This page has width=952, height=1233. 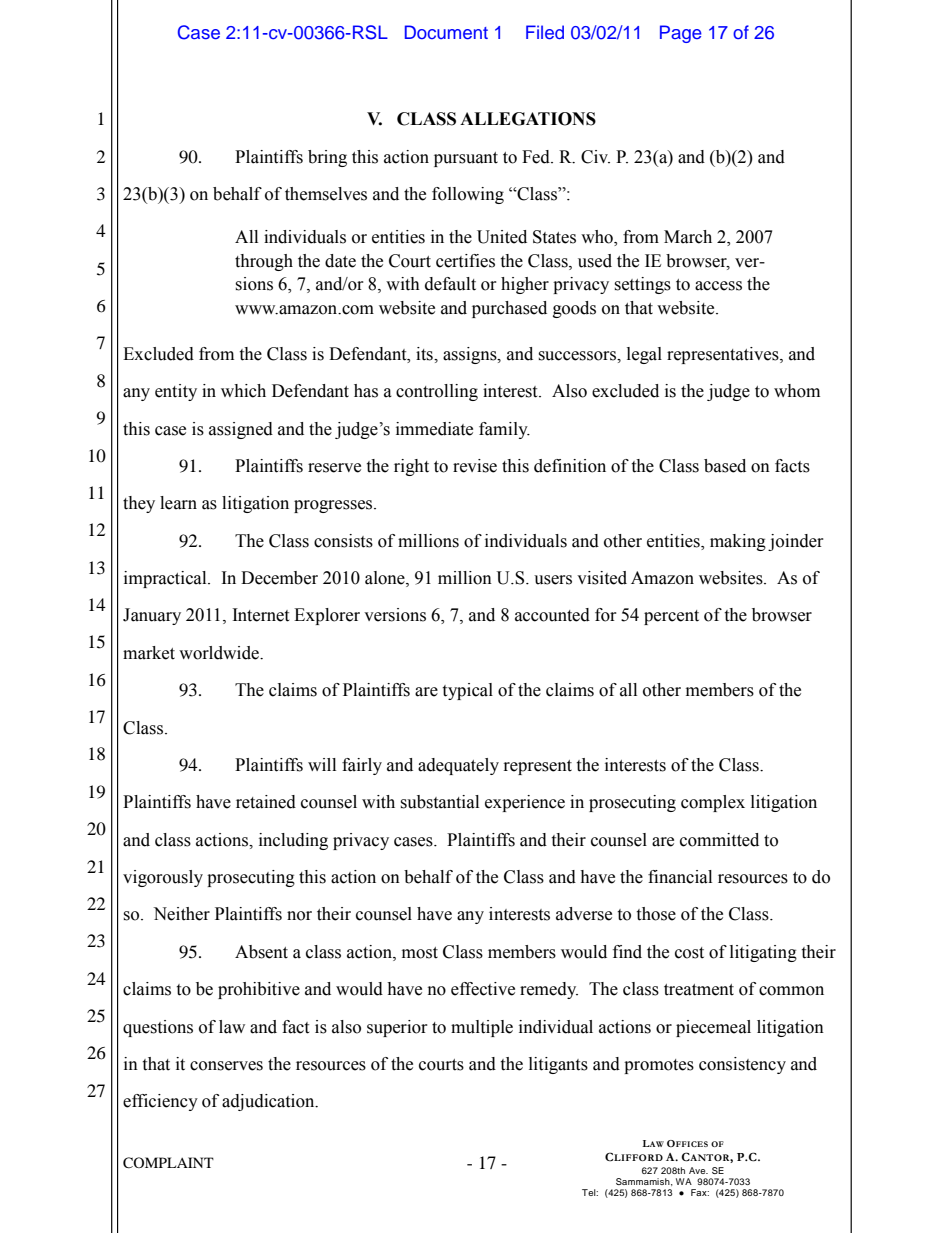 What do you see at coordinates (671, 617) in the page?
I see `percent` at bounding box center [671, 617].
